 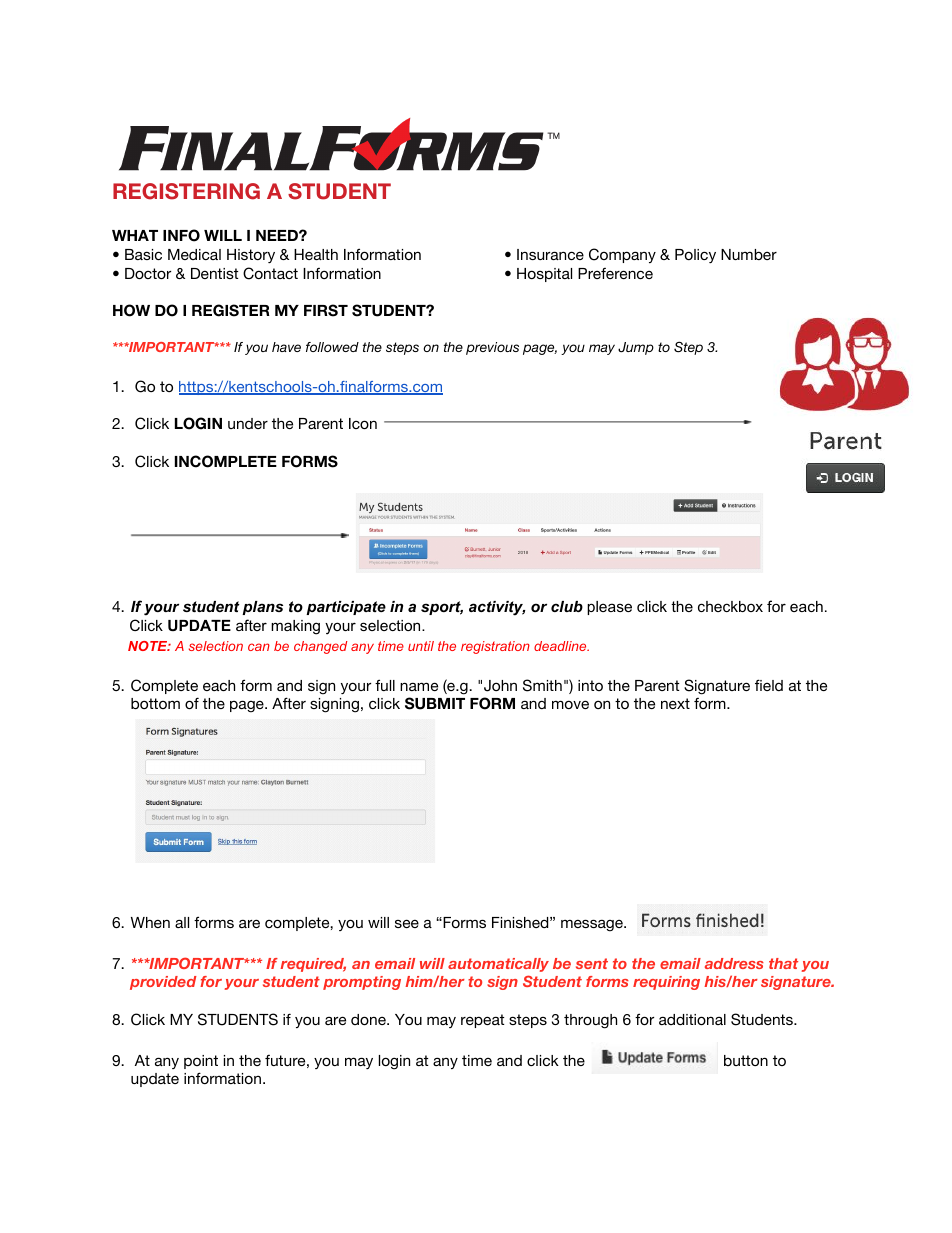 What do you see at coordinates (259, 647) in the document?
I see `can` at bounding box center [259, 647].
